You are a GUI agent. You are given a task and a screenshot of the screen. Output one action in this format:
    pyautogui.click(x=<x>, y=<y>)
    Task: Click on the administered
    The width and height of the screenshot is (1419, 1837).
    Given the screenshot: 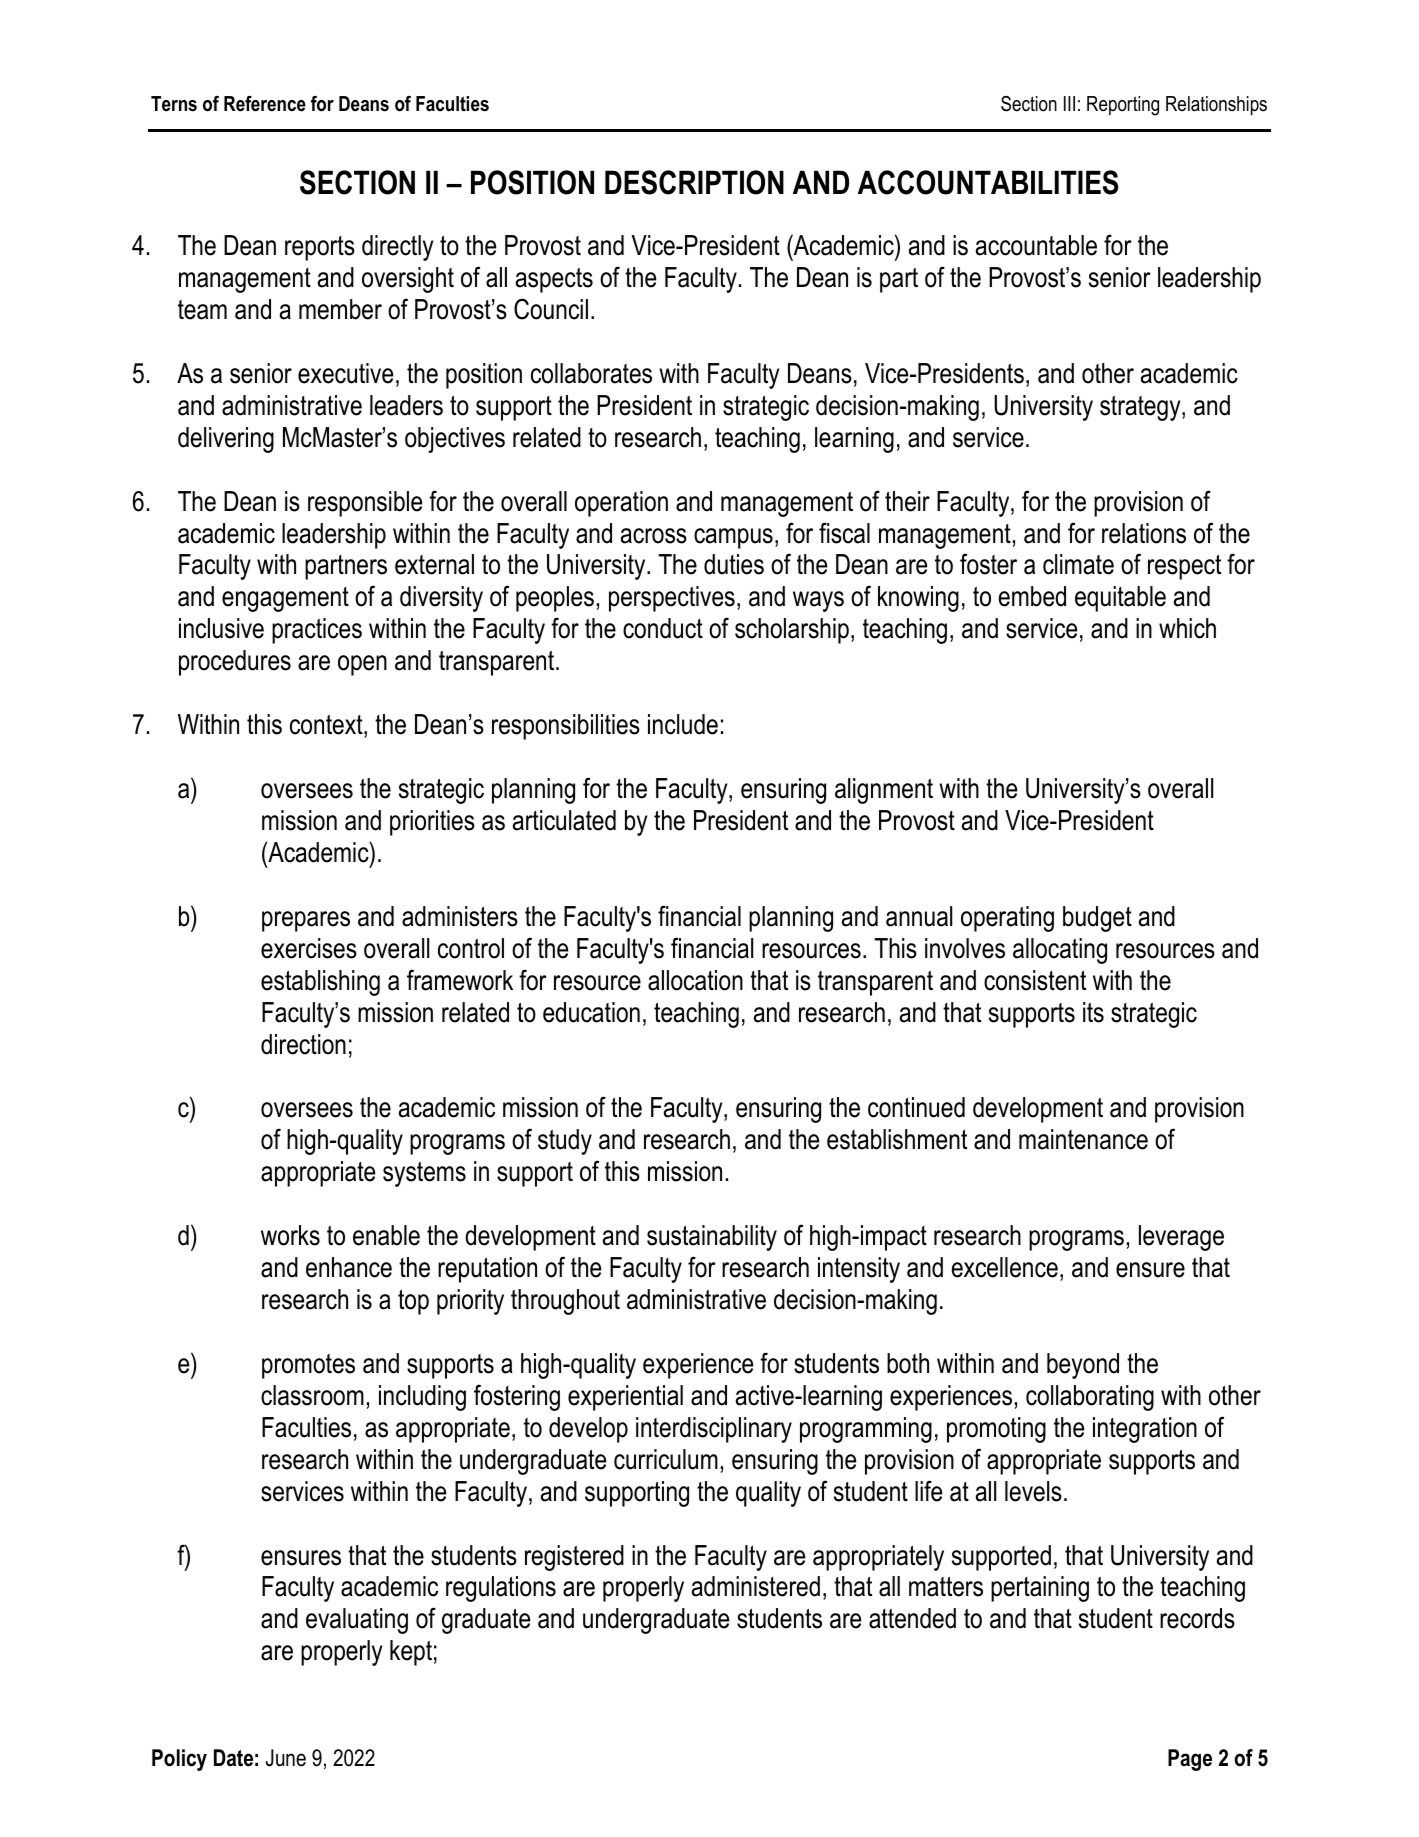 What is the action you would take?
    pyautogui.click(x=756, y=1586)
